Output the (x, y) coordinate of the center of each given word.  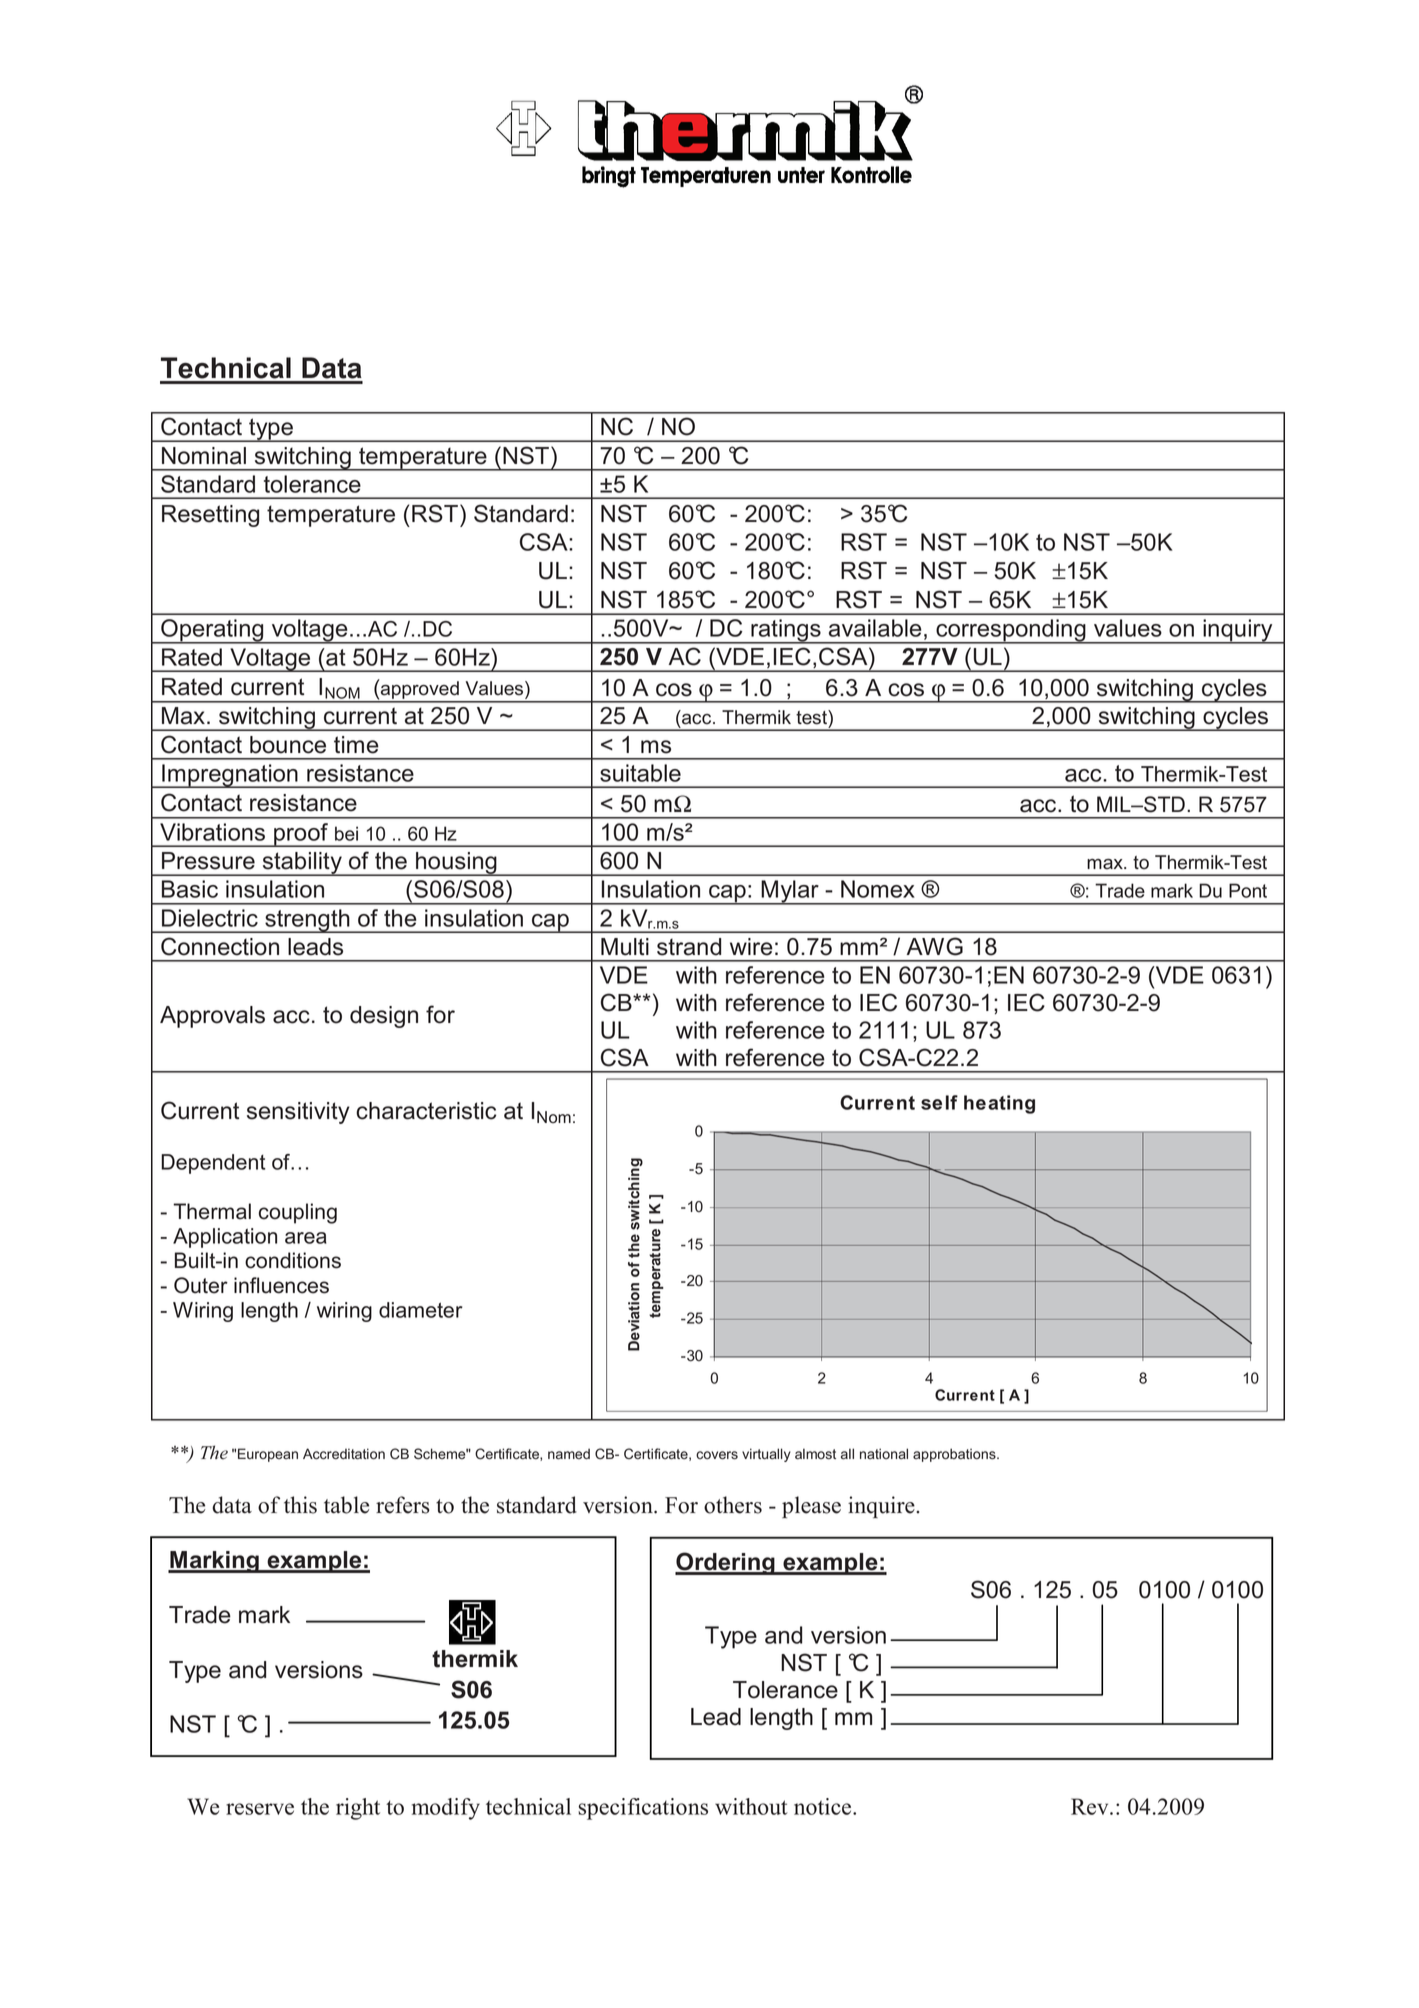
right (358, 1809)
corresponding (1011, 631)
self (939, 1102)
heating (999, 1104)
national (884, 1454)
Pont (1248, 890)
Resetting (210, 516)
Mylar (790, 892)
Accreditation (344, 1454)
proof (301, 835)
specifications (643, 1809)
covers (717, 1455)
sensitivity (298, 1113)
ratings (786, 631)
